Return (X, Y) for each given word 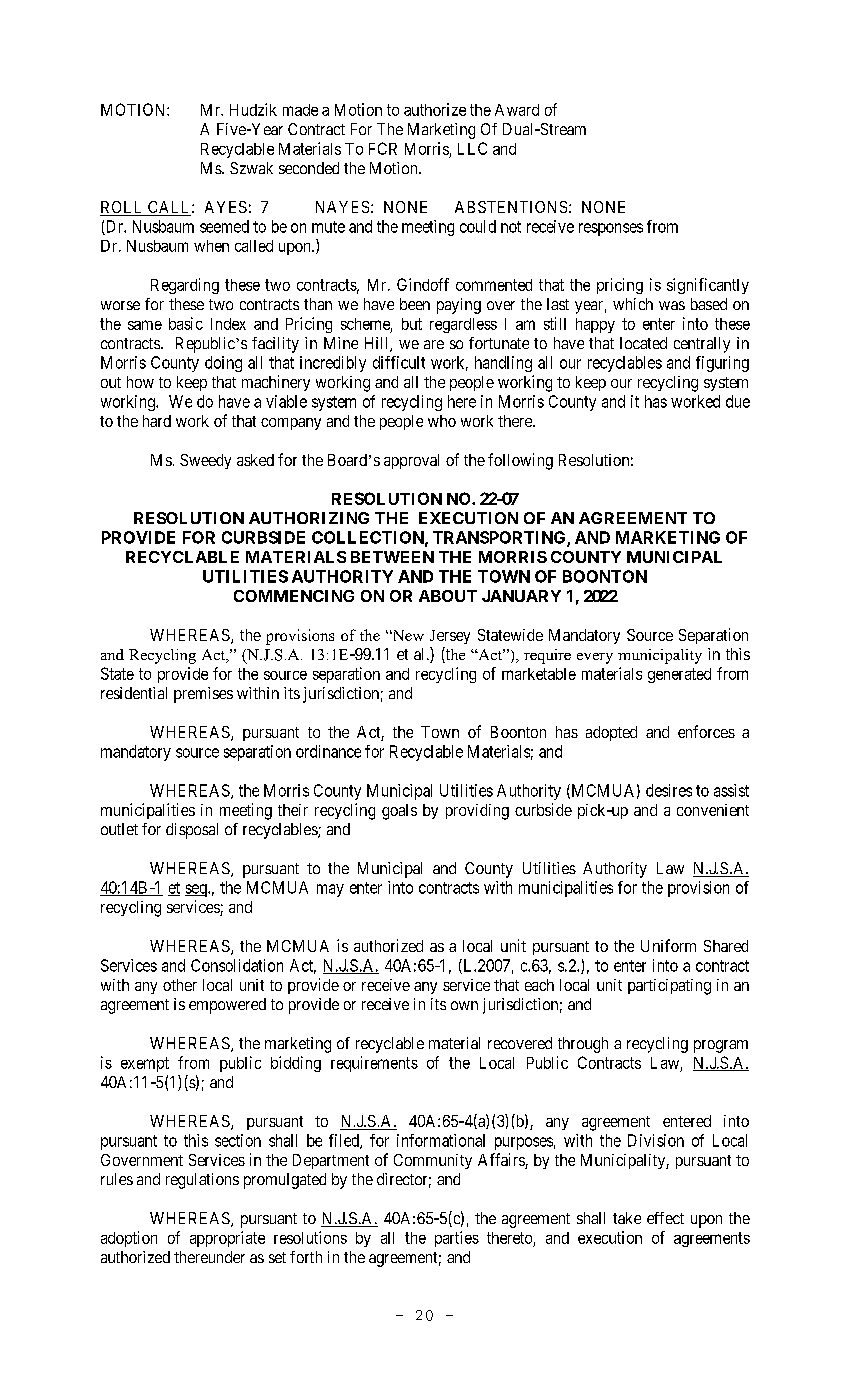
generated (679, 675)
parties (457, 1239)
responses (611, 229)
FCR (383, 148)
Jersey (450, 637)
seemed (224, 226)
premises (203, 695)
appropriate (227, 1239)
